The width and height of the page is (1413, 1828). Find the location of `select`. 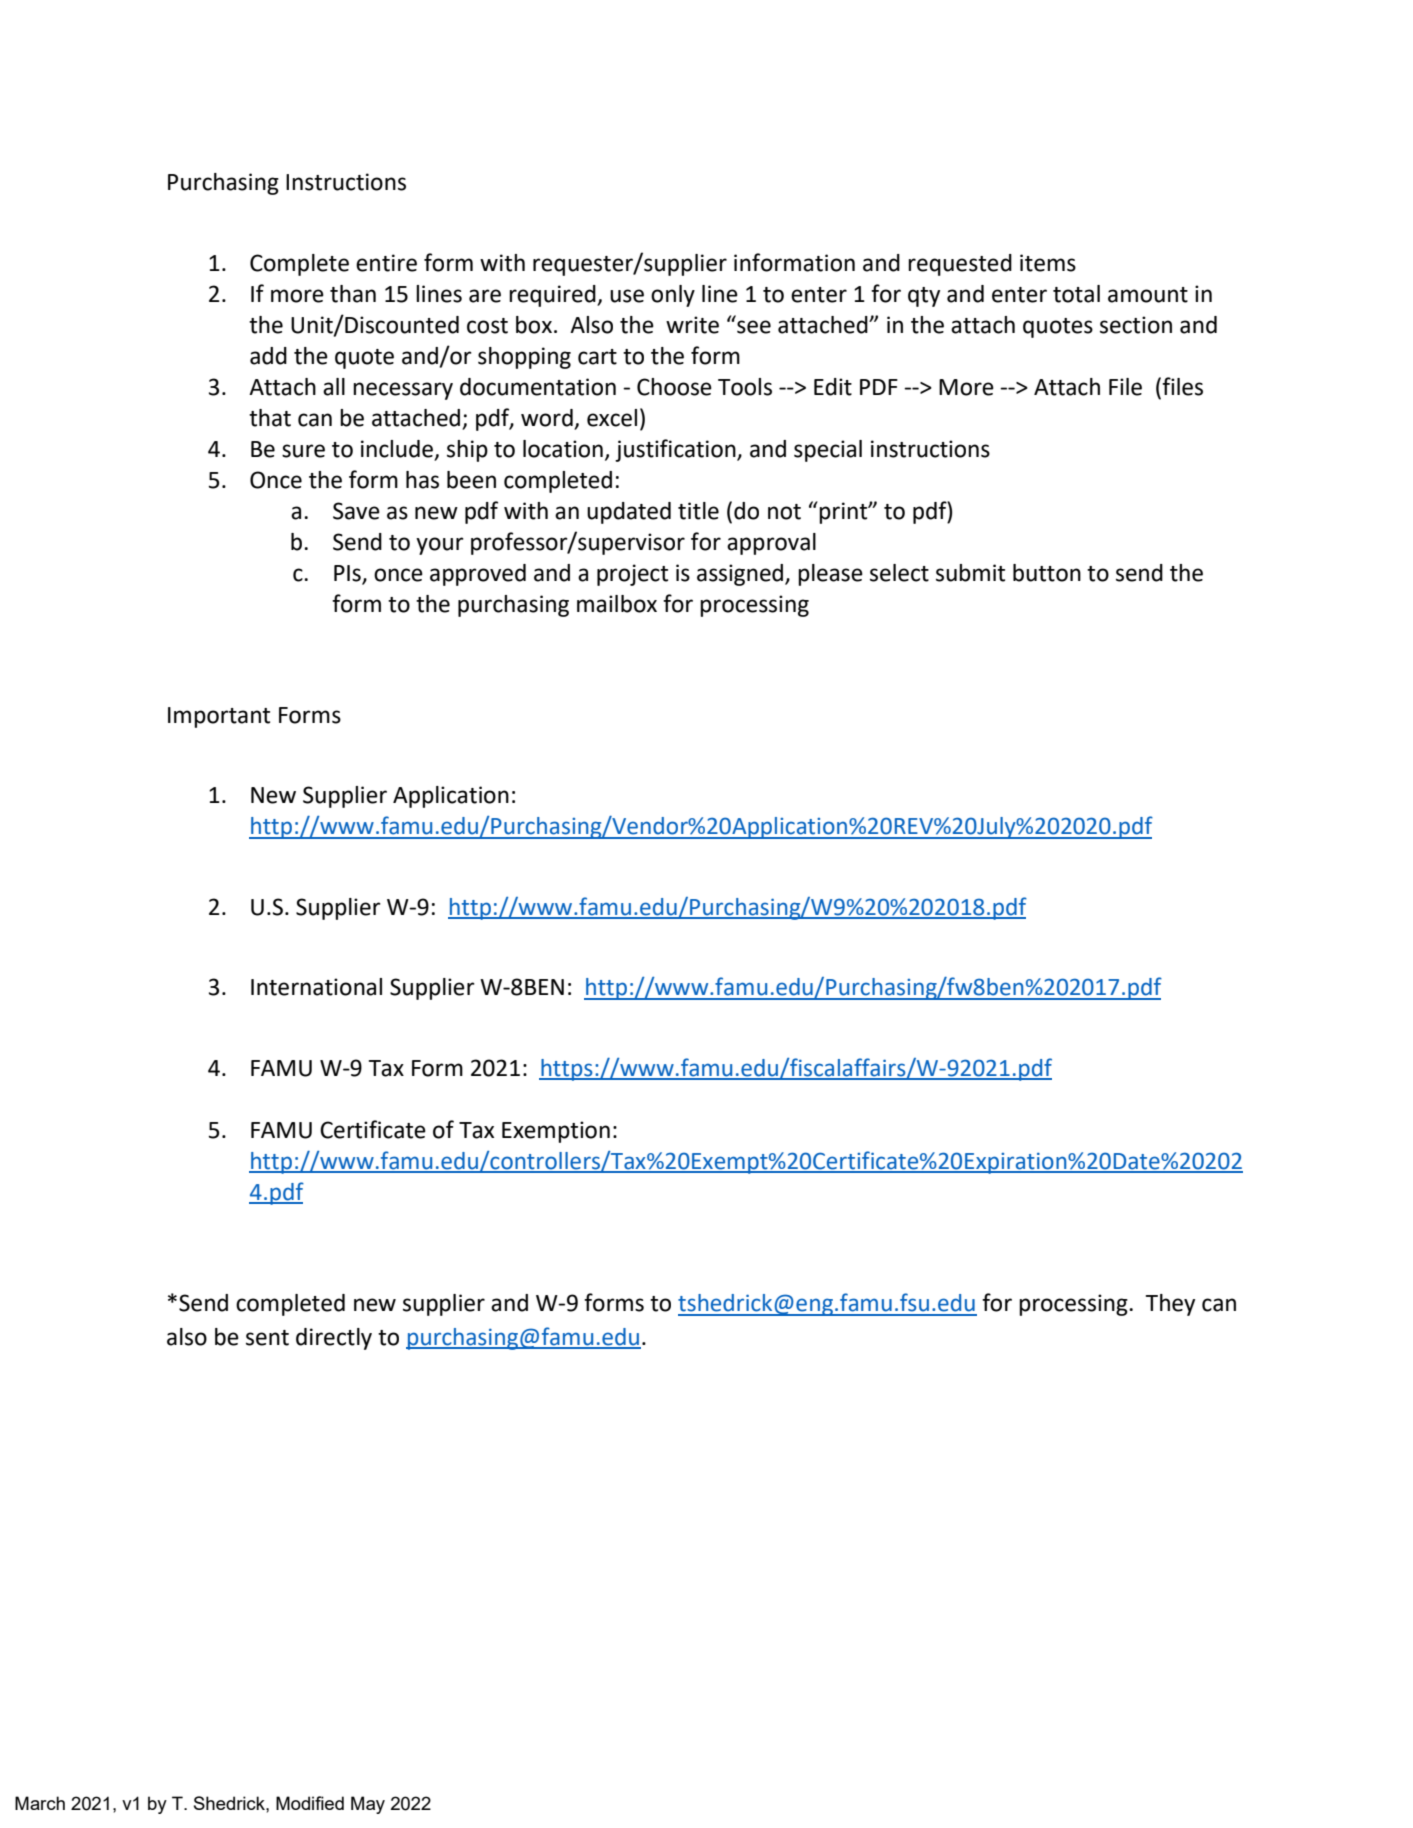

select is located at coordinates (899, 573).
